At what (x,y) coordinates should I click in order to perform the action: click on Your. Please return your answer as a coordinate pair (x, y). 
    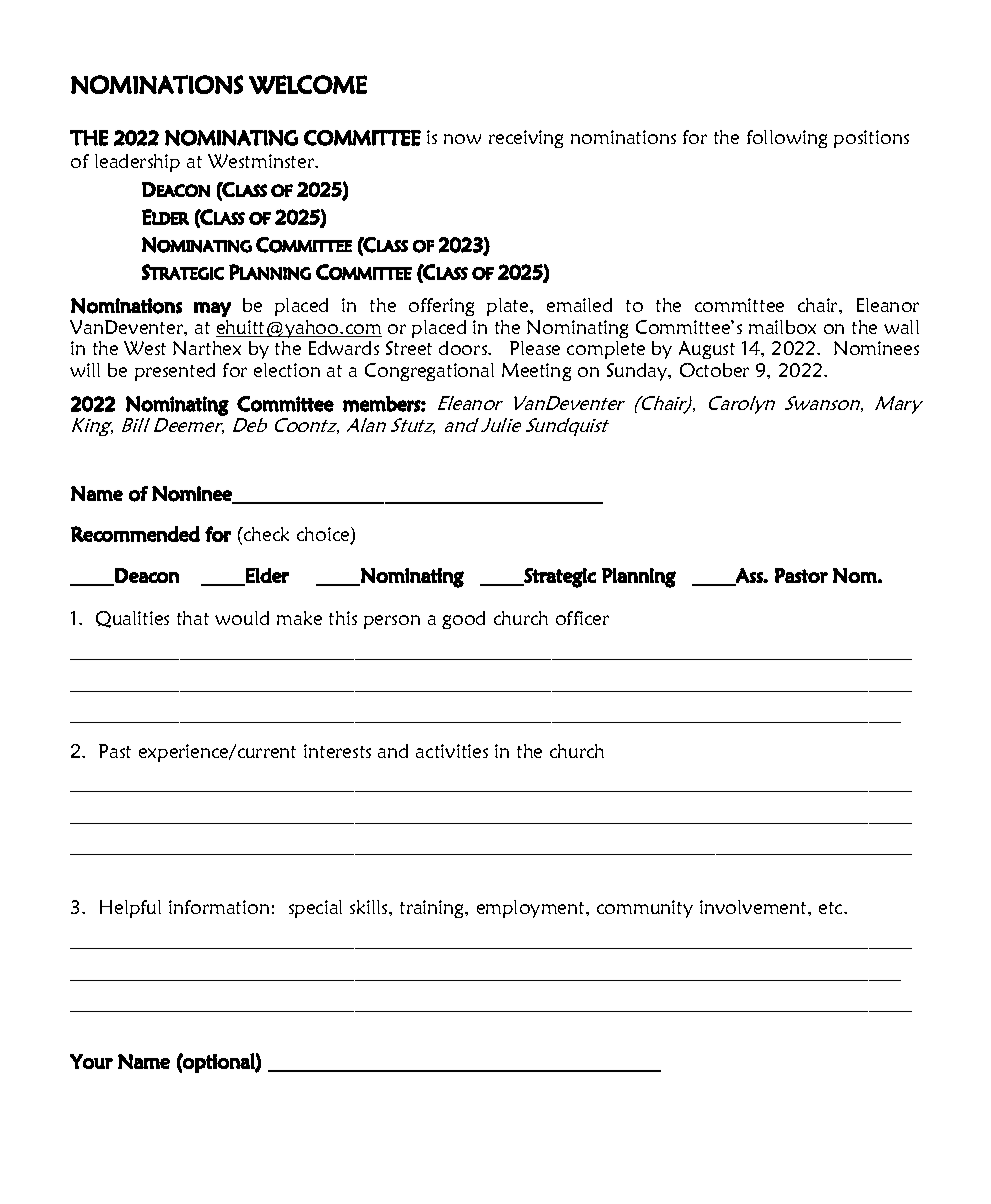
    Looking at the image, I should click on (91, 1061).
